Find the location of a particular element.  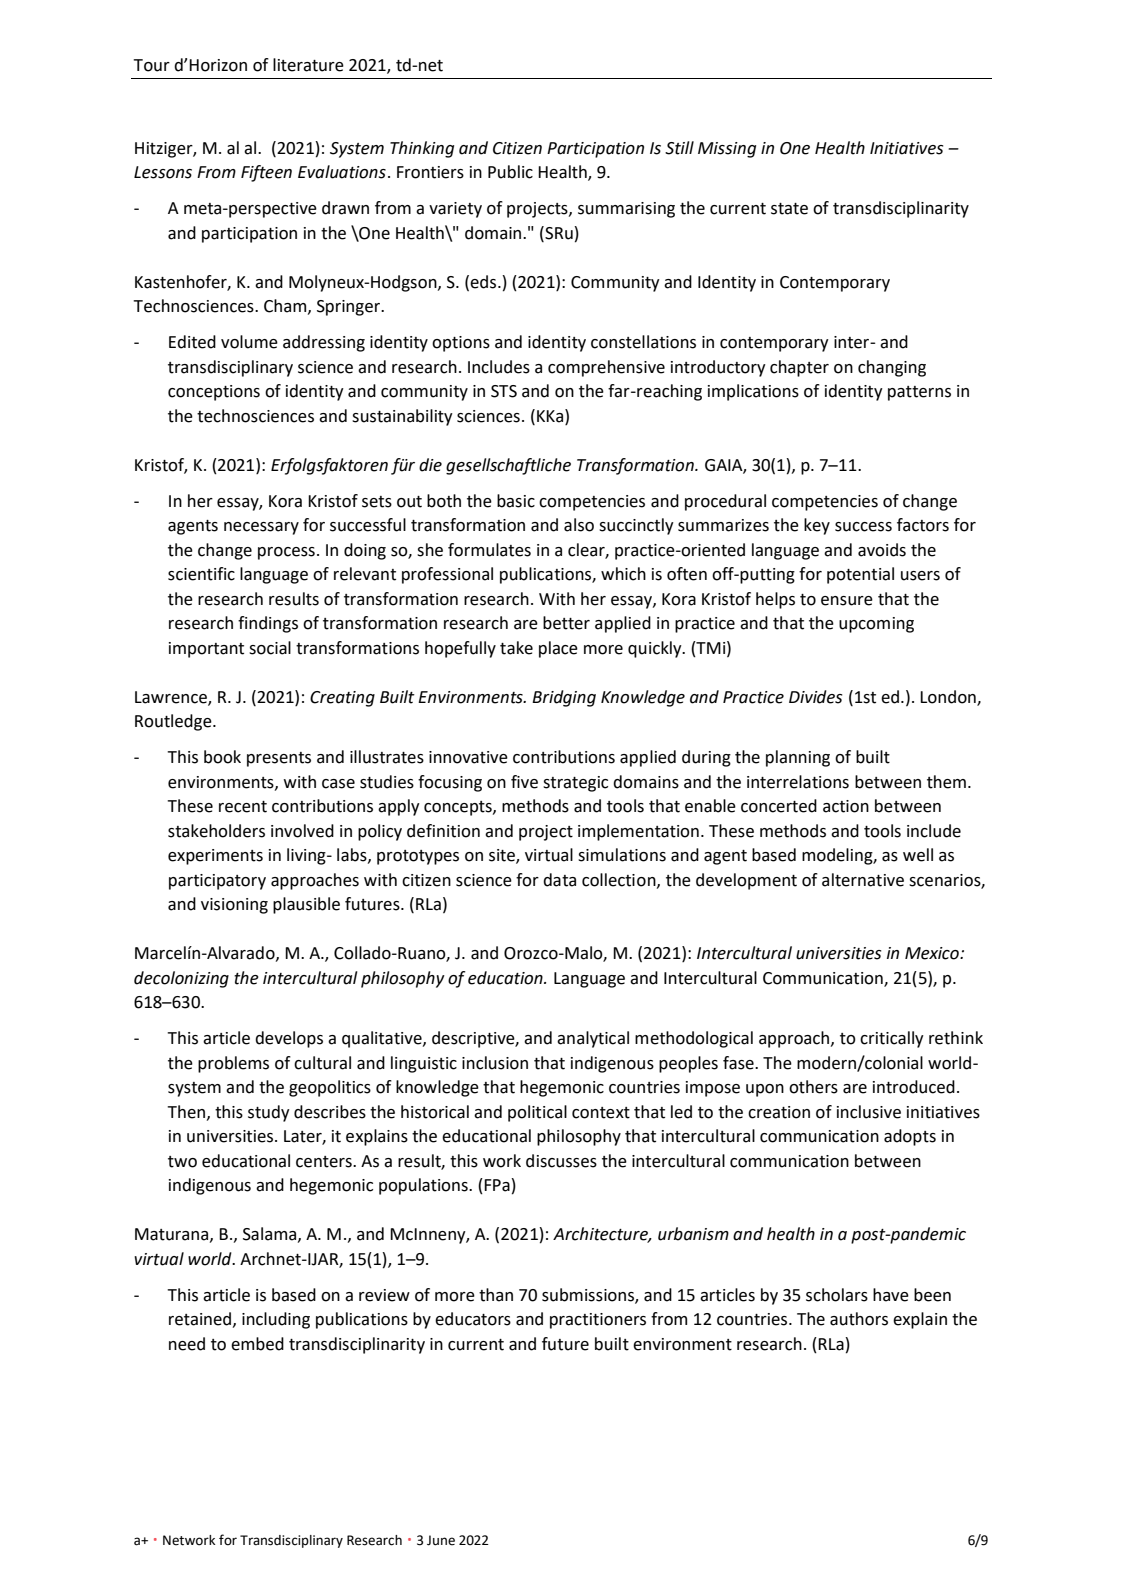

discusses is located at coordinates (561, 1161).
